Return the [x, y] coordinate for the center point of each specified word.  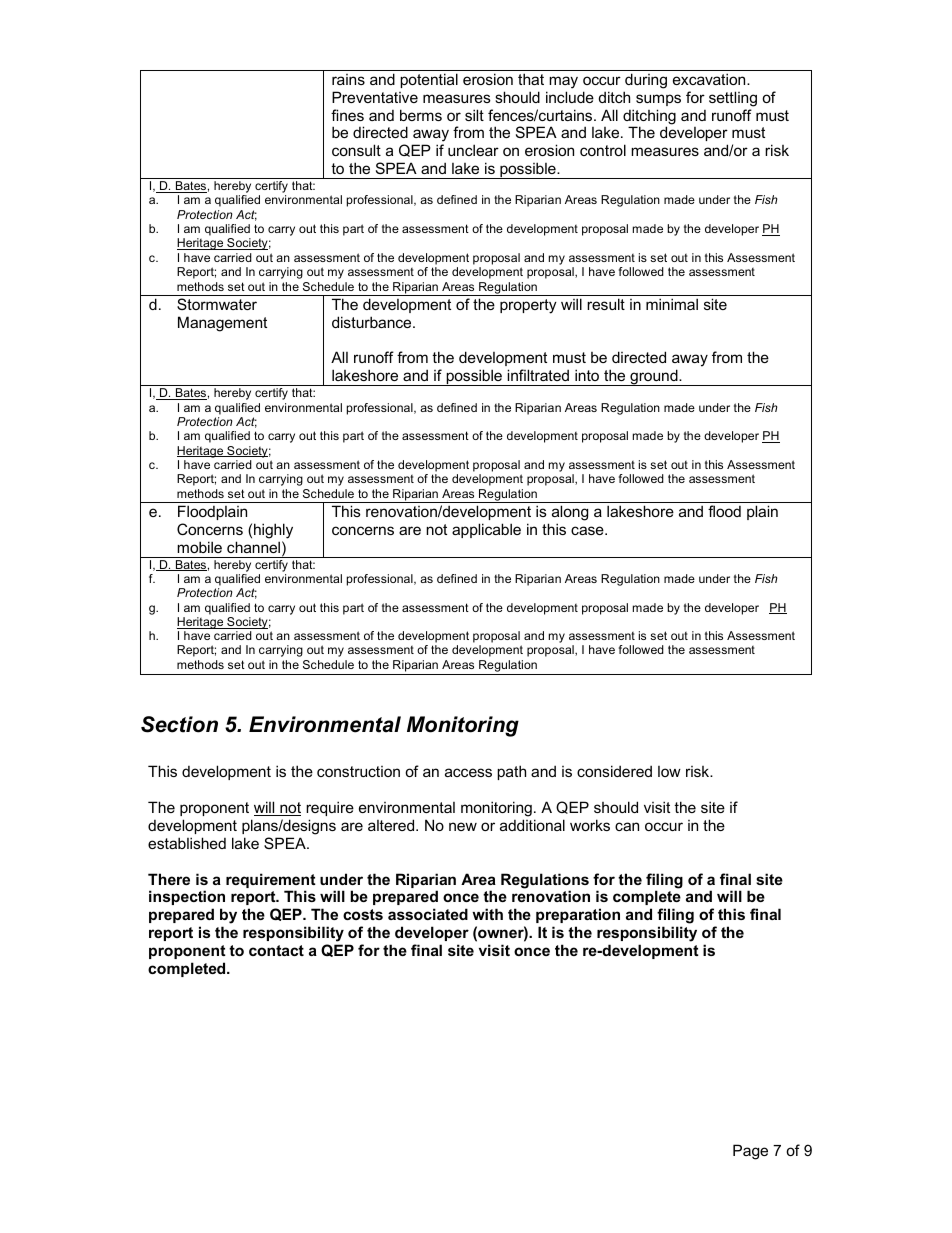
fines [347, 115]
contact [276, 950]
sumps [658, 100]
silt [474, 115]
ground [654, 377]
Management [222, 324]
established [187, 843]
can [627, 826]
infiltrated [538, 375]
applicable [486, 530]
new [463, 826]
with [487, 914]
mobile [199, 547]
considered [614, 771]
